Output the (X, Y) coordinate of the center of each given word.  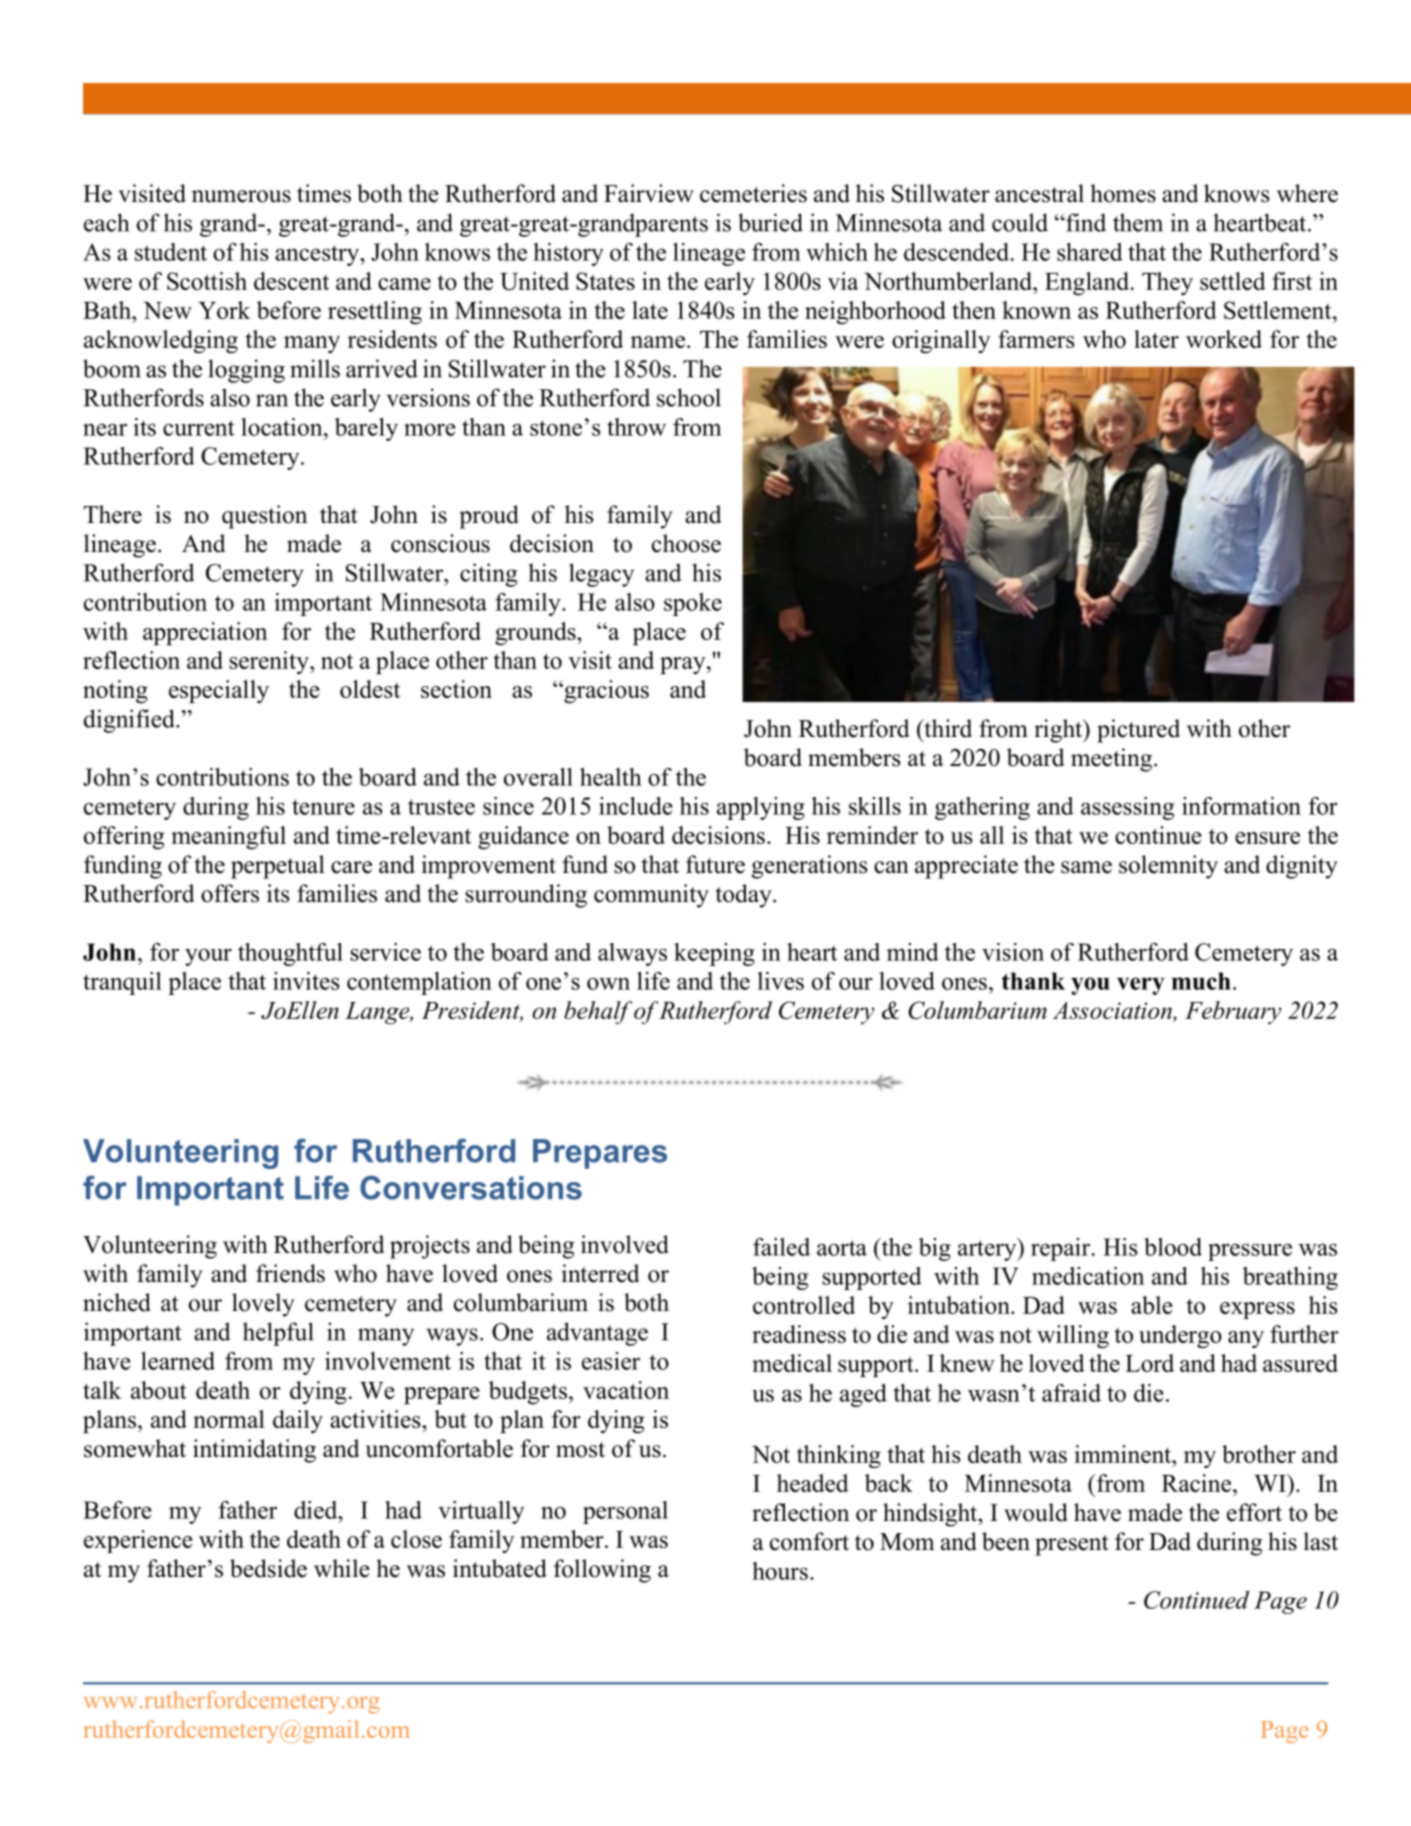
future (715, 864)
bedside (268, 1568)
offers (230, 893)
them (1138, 222)
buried (770, 222)
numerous (241, 196)
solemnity (1168, 867)
